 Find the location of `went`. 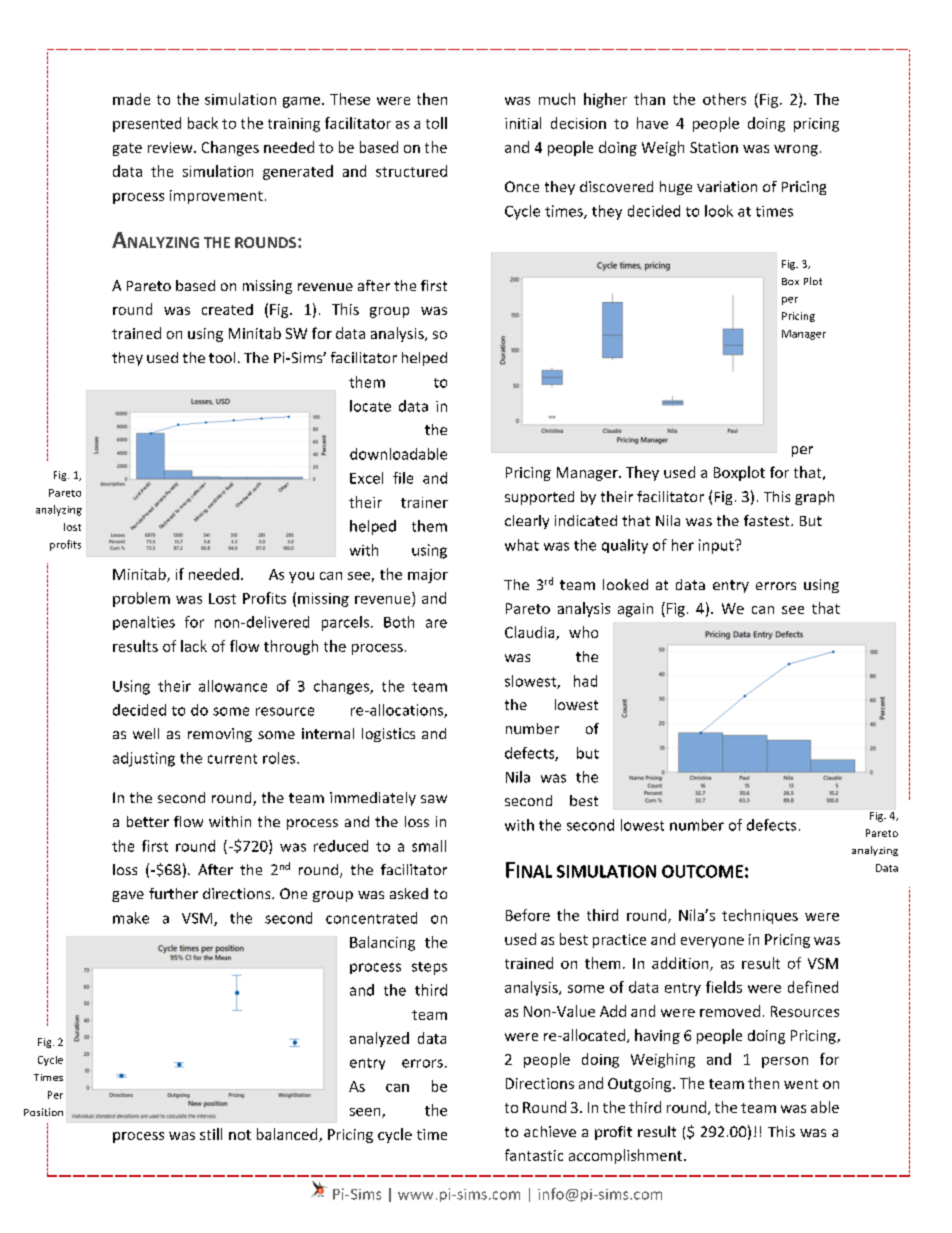

went is located at coordinates (801, 1084).
